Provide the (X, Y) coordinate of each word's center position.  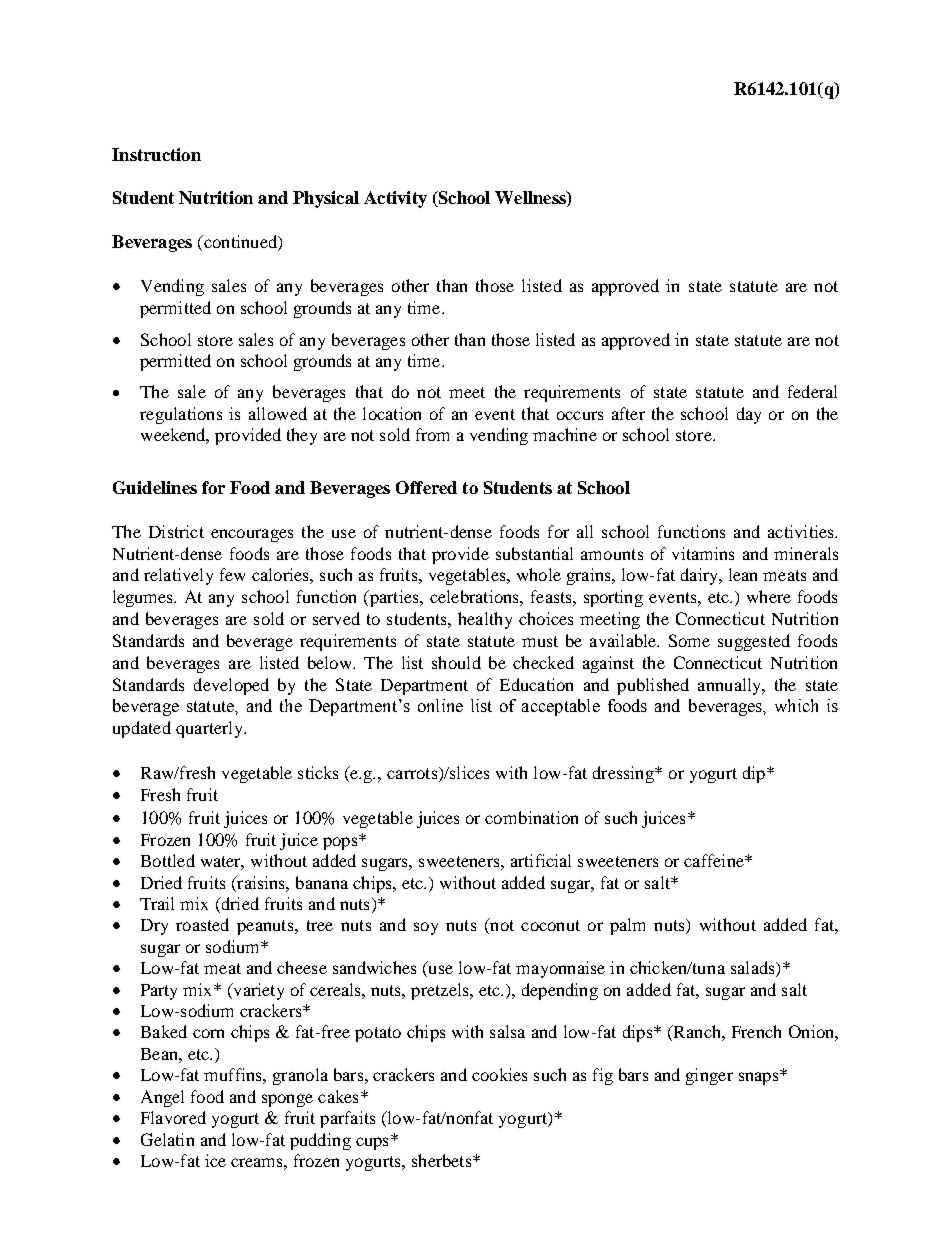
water (222, 863)
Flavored (173, 1117)
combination (531, 817)
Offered (426, 487)
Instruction (156, 154)
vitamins (703, 553)
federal (812, 391)
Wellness (531, 199)
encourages (252, 535)
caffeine (715, 860)
